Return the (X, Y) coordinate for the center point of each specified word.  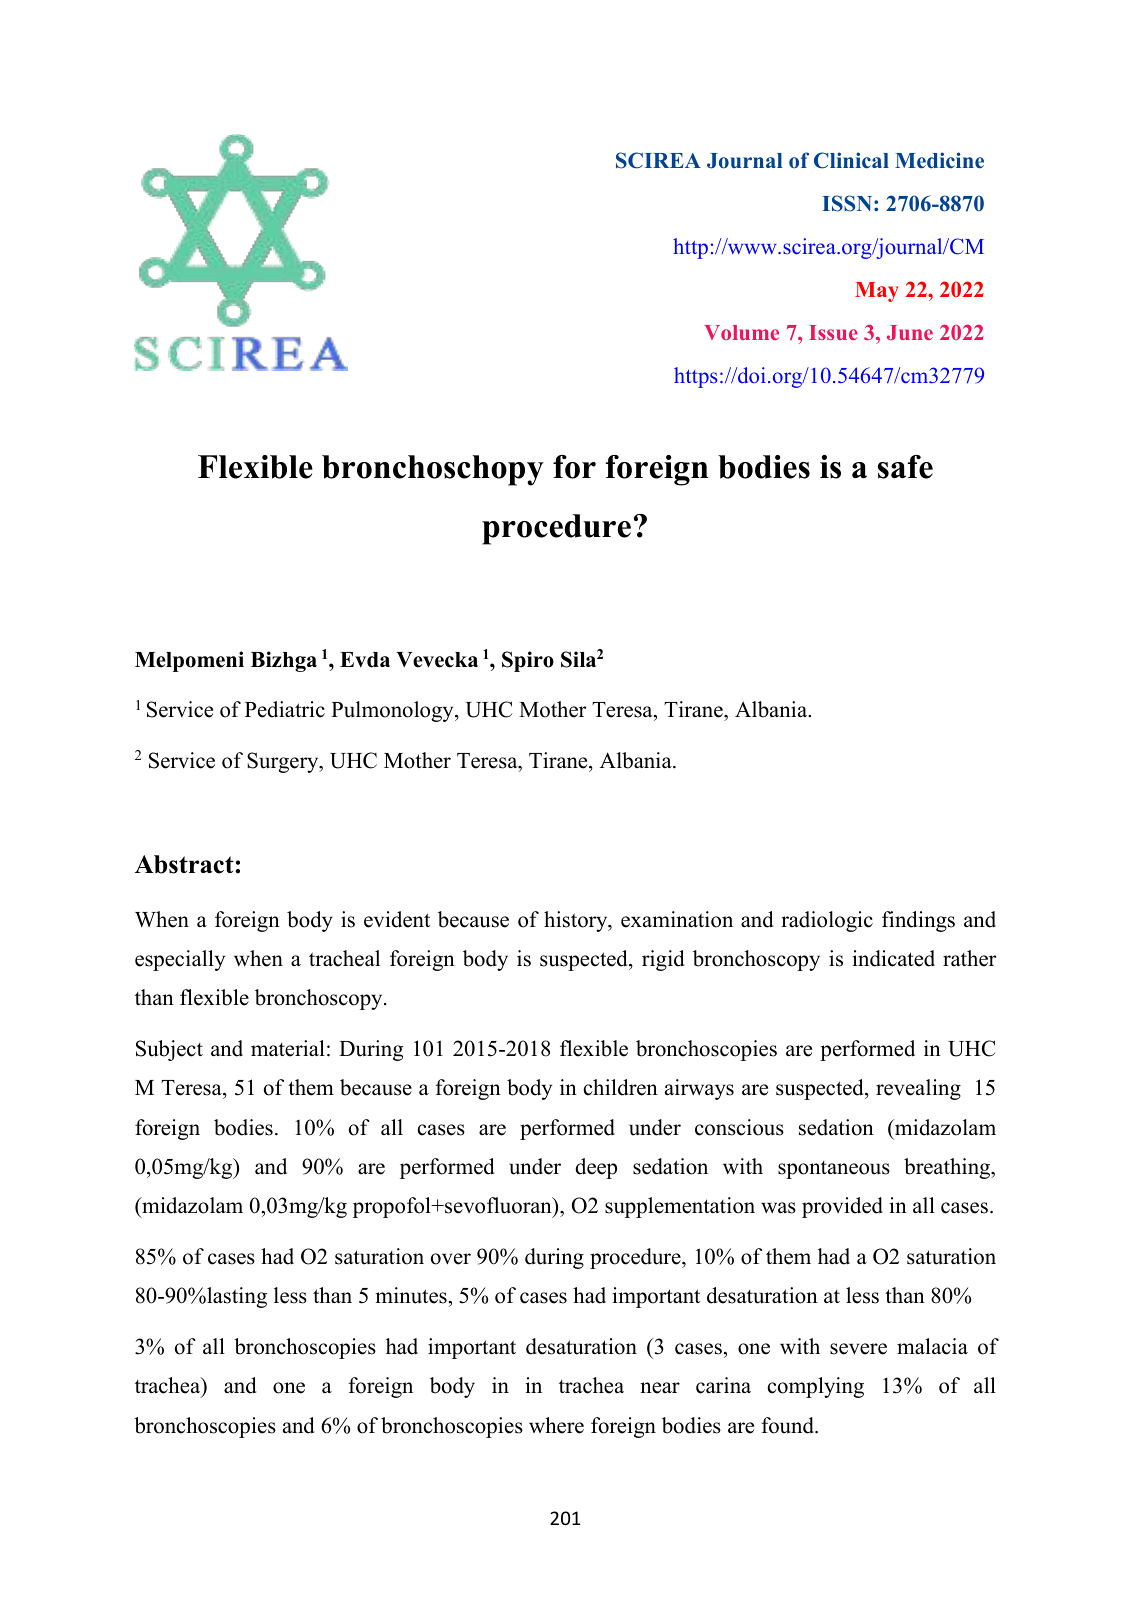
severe (858, 1349)
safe (905, 467)
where (556, 1425)
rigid (663, 960)
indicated (893, 958)
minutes (411, 1295)
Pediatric (285, 709)
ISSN (848, 203)
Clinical (851, 160)
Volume (742, 332)
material (288, 1048)
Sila (578, 659)
